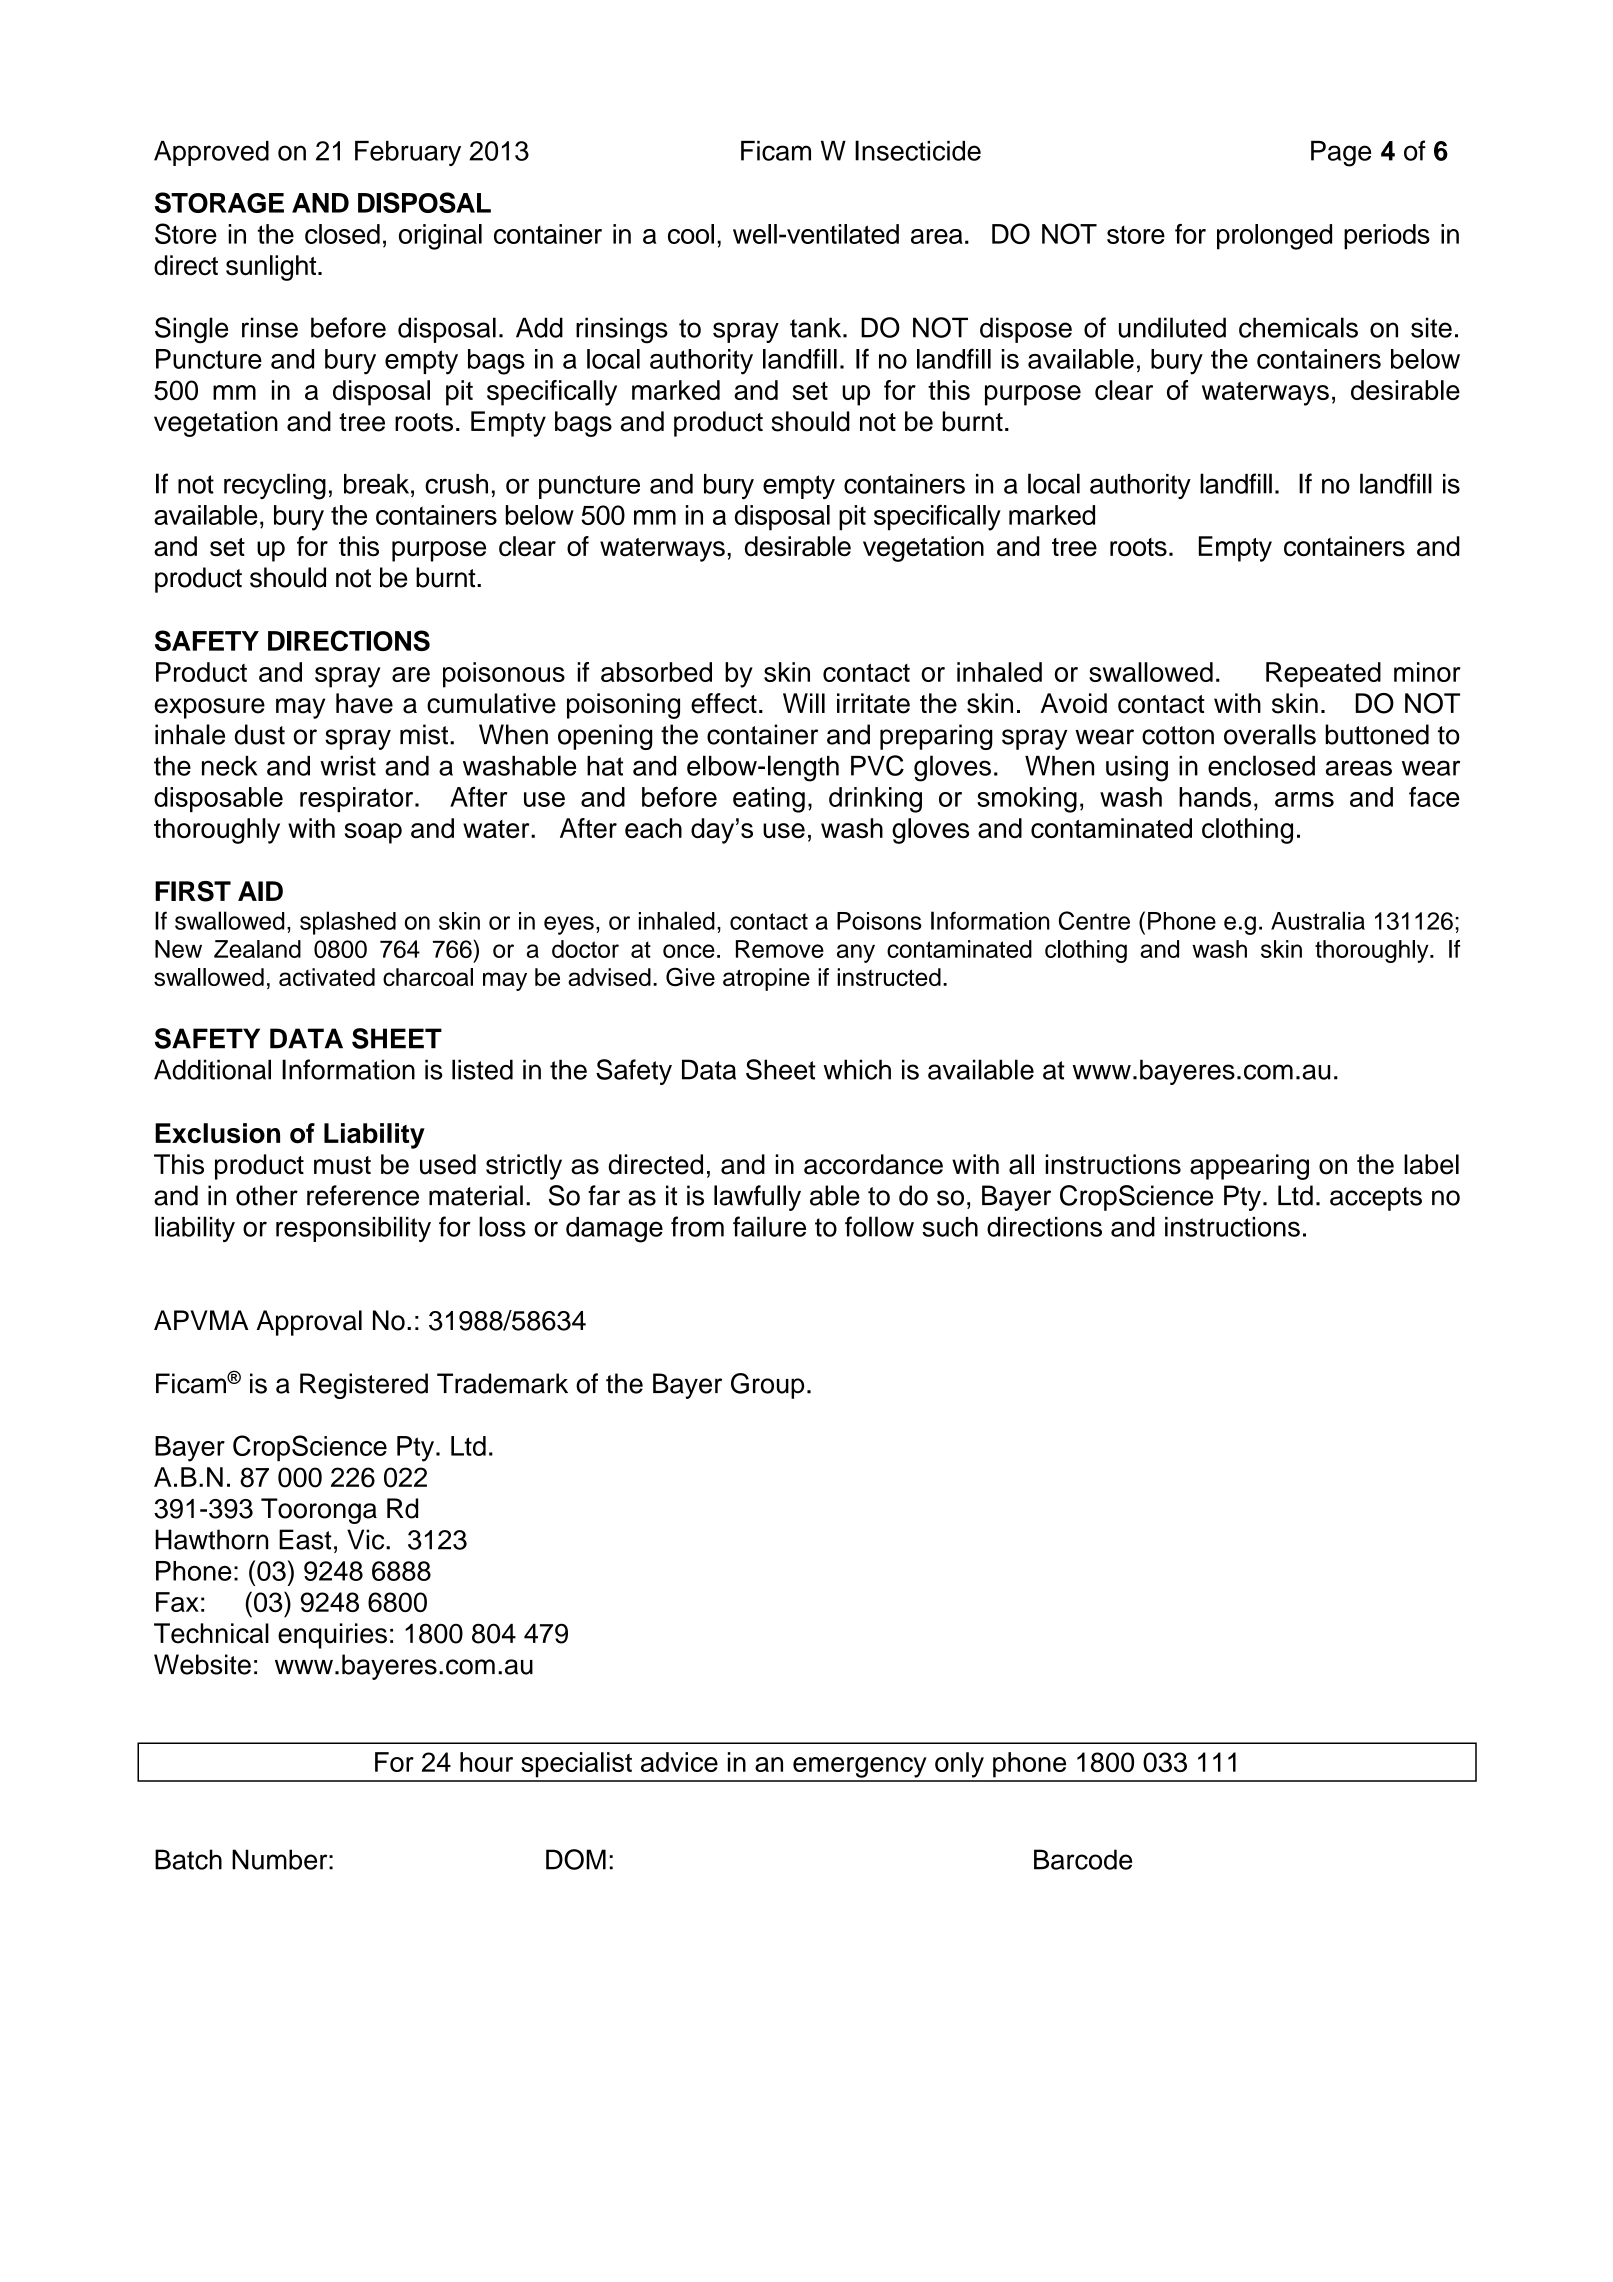  What do you see at coordinates (766, 979) in the image?
I see `atropine` at bounding box center [766, 979].
